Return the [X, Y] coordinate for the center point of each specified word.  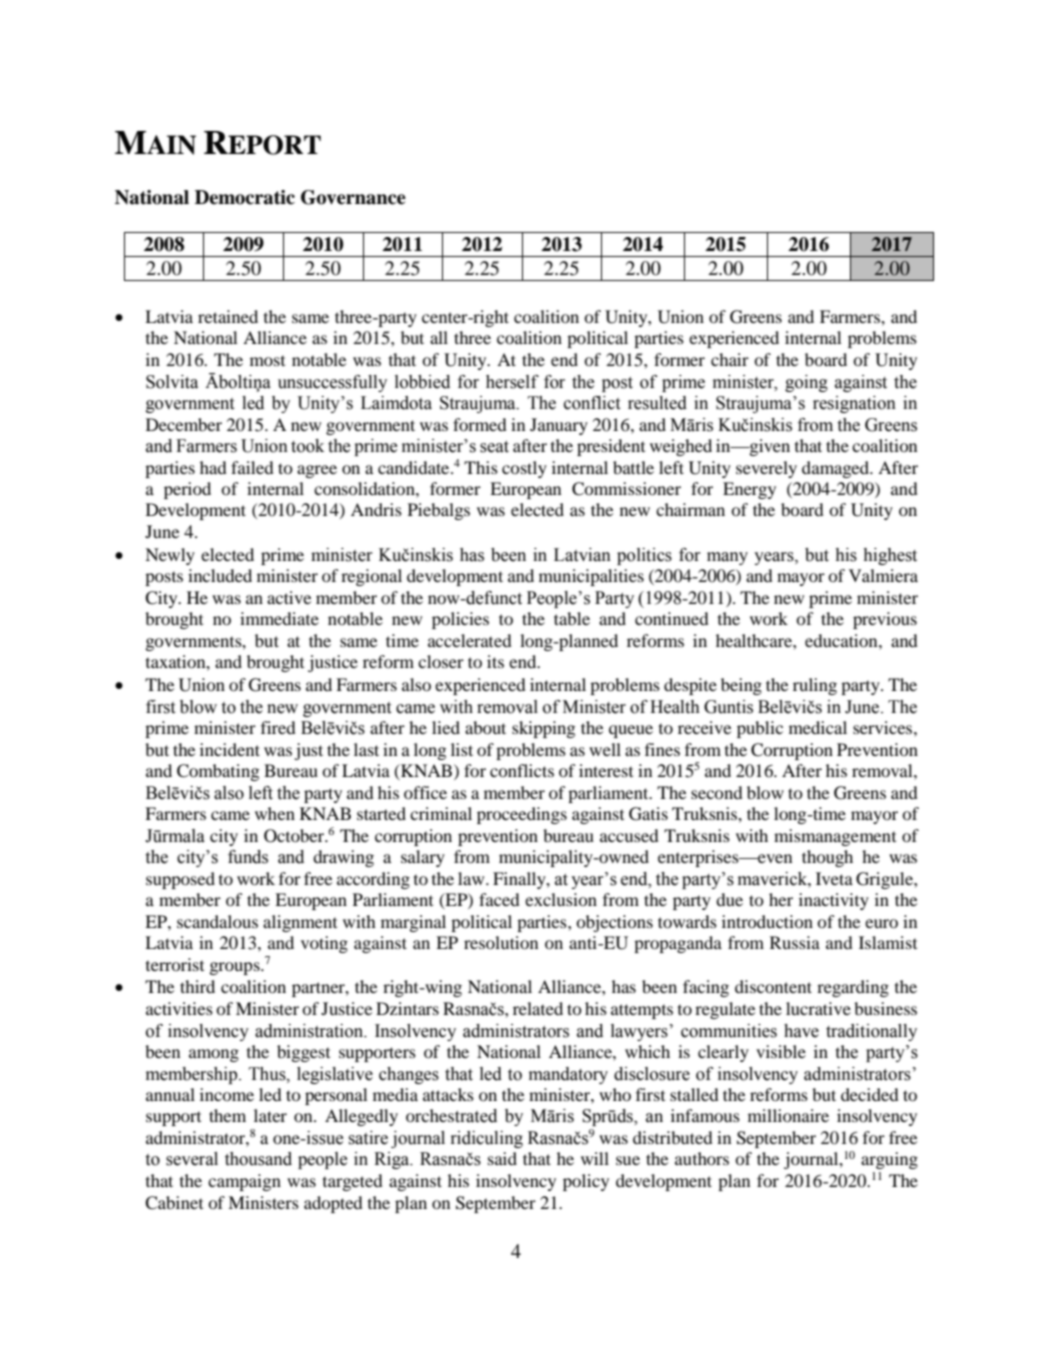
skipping [543, 729]
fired [278, 727]
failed [252, 467]
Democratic [245, 197]
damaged [837, 469]
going [806, 383]
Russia [795, 942]
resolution [501, 942]
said [502, 1158]
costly [524, 469]
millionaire [788, 1115]
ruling [815, 686]
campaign [244, 1182]
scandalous [217, 921]
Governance [353, 197]
